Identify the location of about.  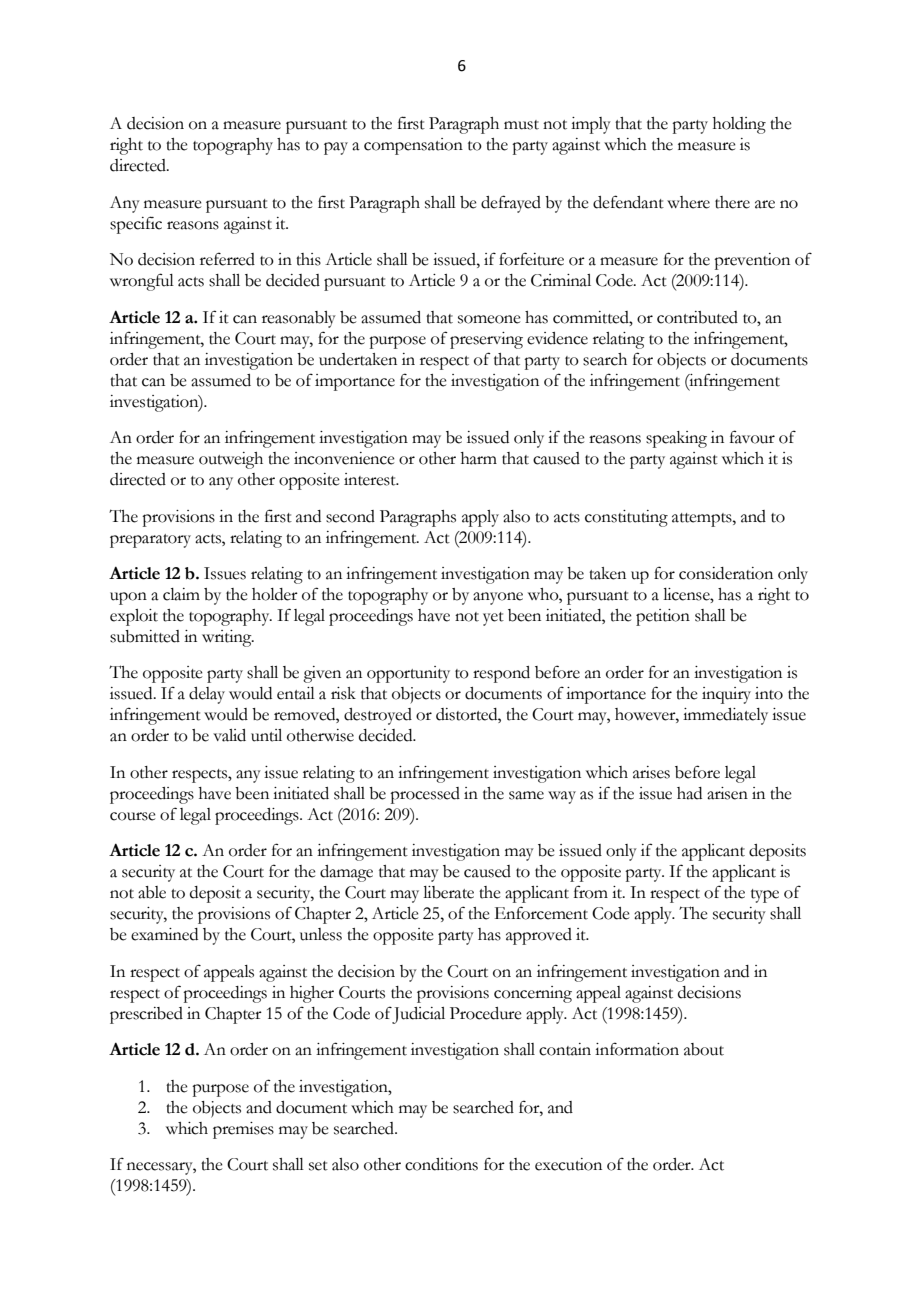
(704, 1049).
